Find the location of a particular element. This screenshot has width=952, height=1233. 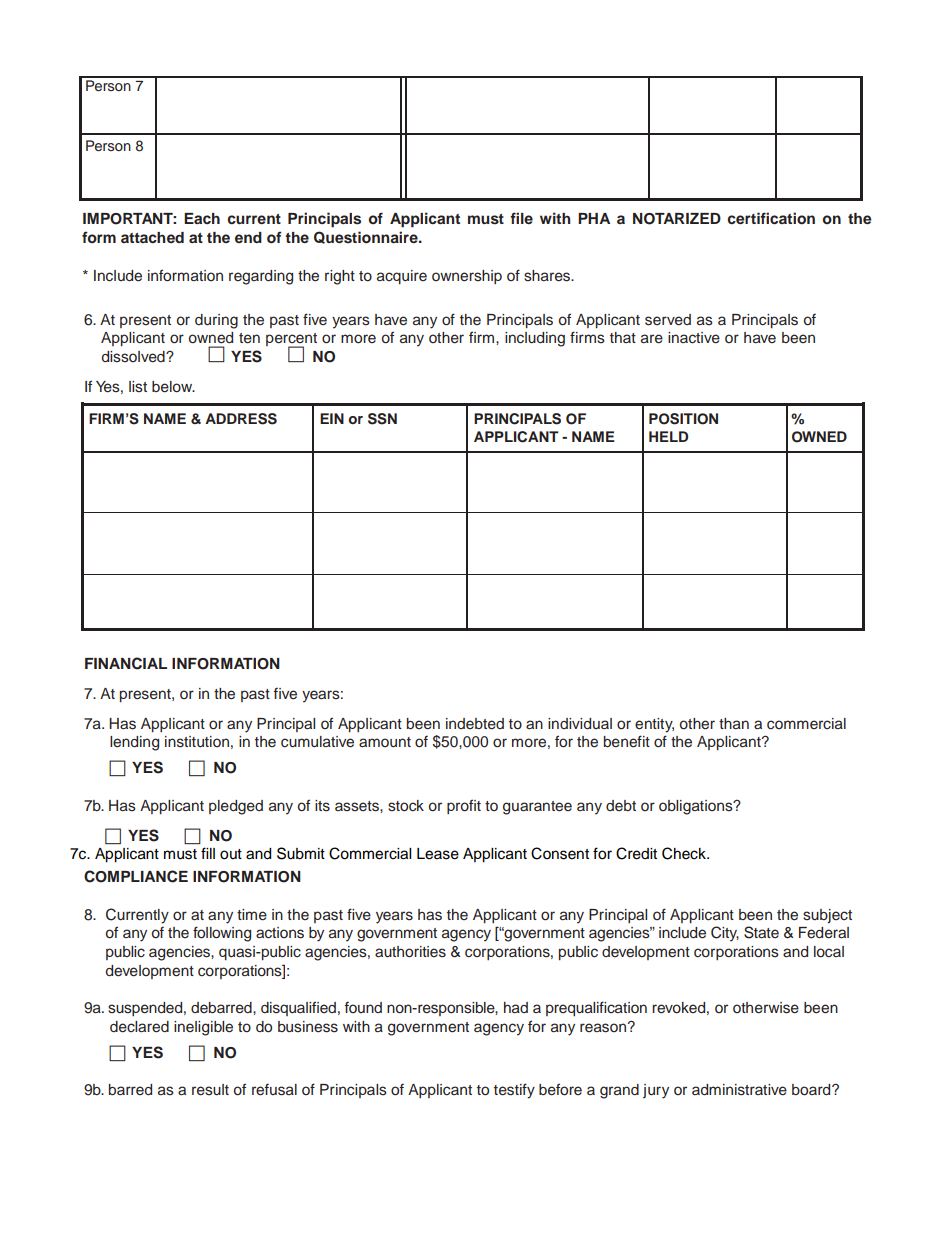

obligations is located at coordinates (697, 807).
